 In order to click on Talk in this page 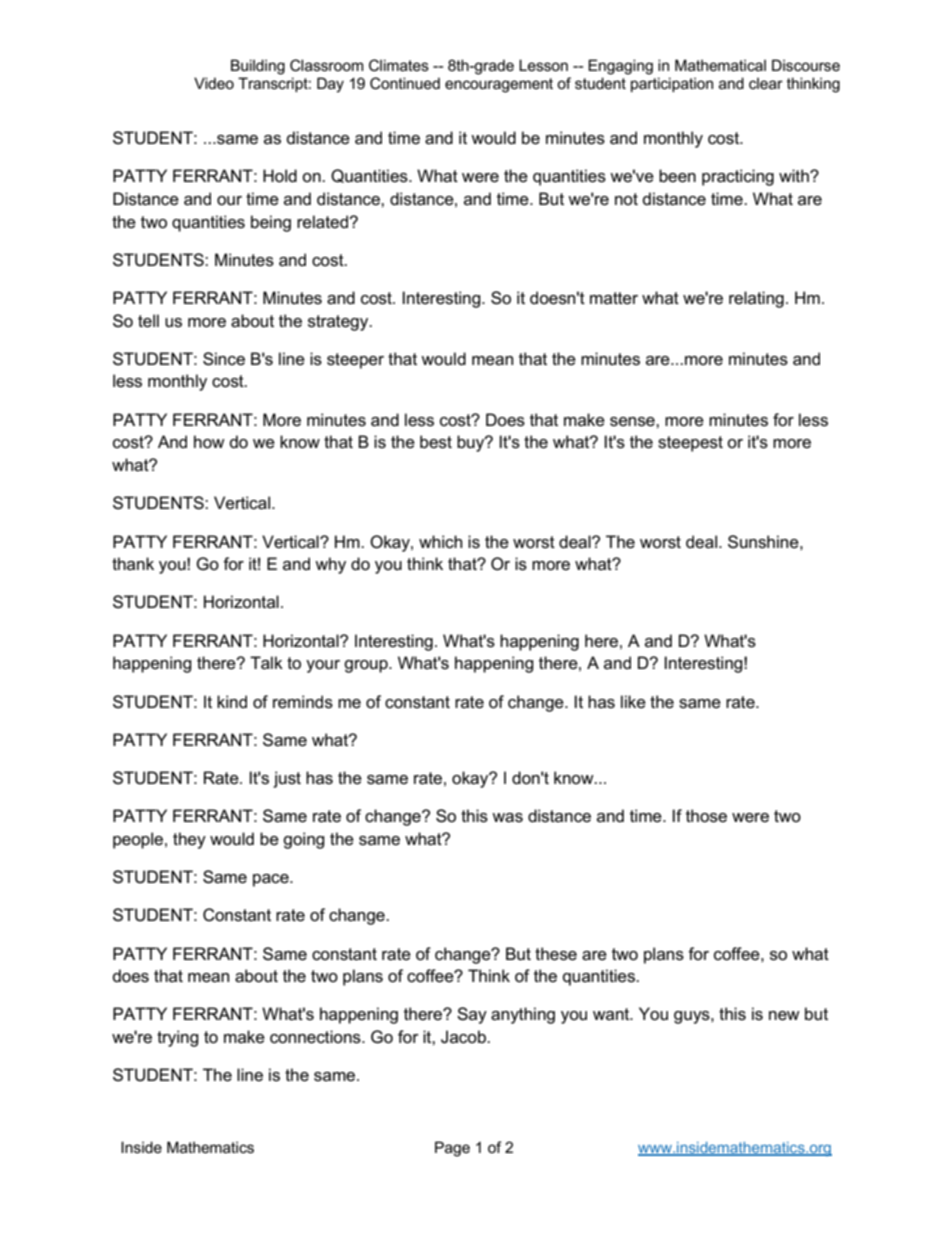, I will do `click(266, 663)`.
